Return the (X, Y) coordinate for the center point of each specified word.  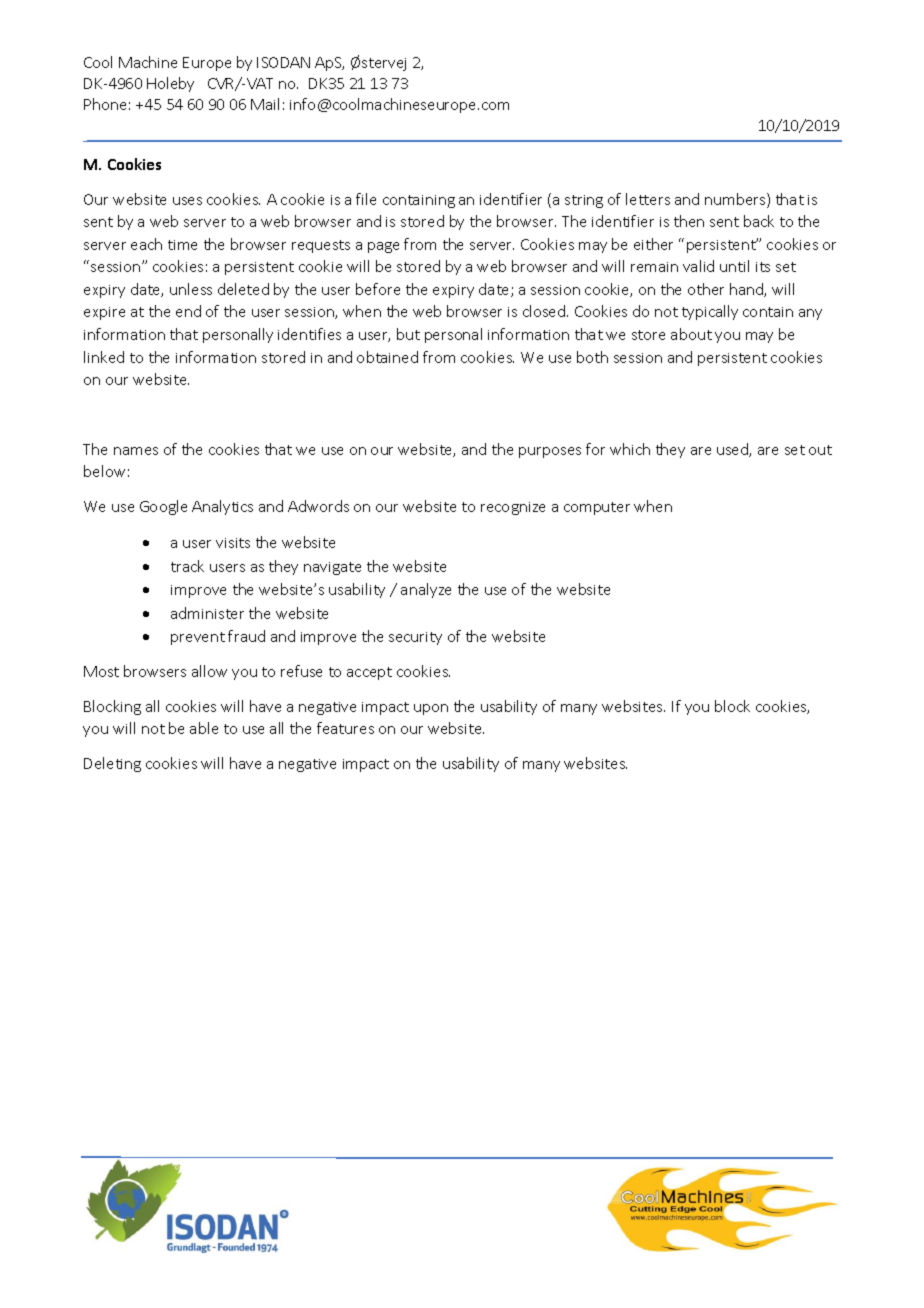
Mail (265, 104)
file (366, 199)
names (136, 451)
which (630, 449)
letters (648, 199)
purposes (550, 452)
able (204, 728)
